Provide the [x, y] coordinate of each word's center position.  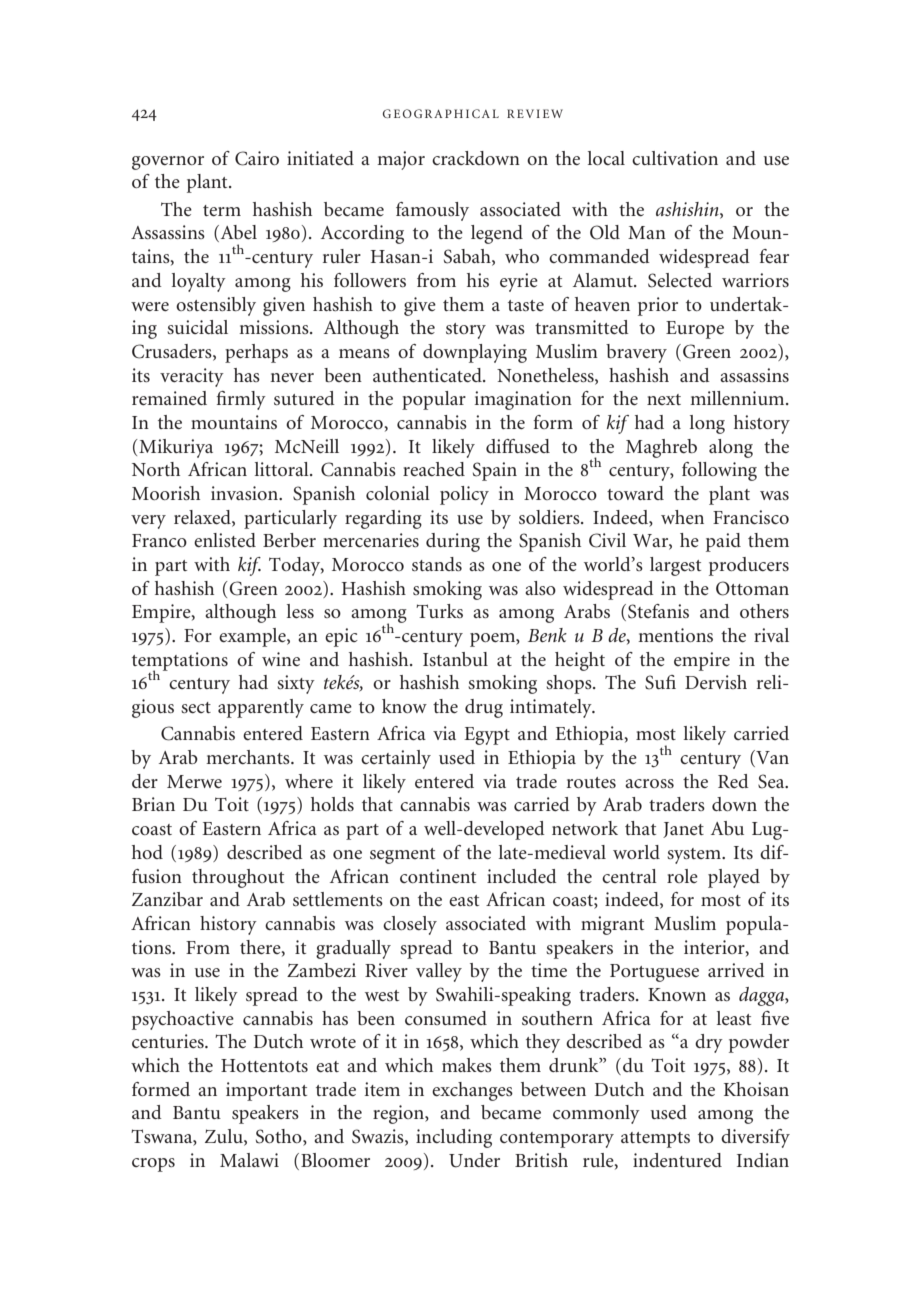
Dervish [716, 682]
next [664, 399]
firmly [241, 400]
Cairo [257, 158]
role [682, 876]
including [454, 1138]
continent [438, 876]
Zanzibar [167, 899]
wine [281, 659]
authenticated [428, 375]
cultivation [675, 158]
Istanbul [455, 659]
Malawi [249, 1160]
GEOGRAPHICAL [441, 113]
